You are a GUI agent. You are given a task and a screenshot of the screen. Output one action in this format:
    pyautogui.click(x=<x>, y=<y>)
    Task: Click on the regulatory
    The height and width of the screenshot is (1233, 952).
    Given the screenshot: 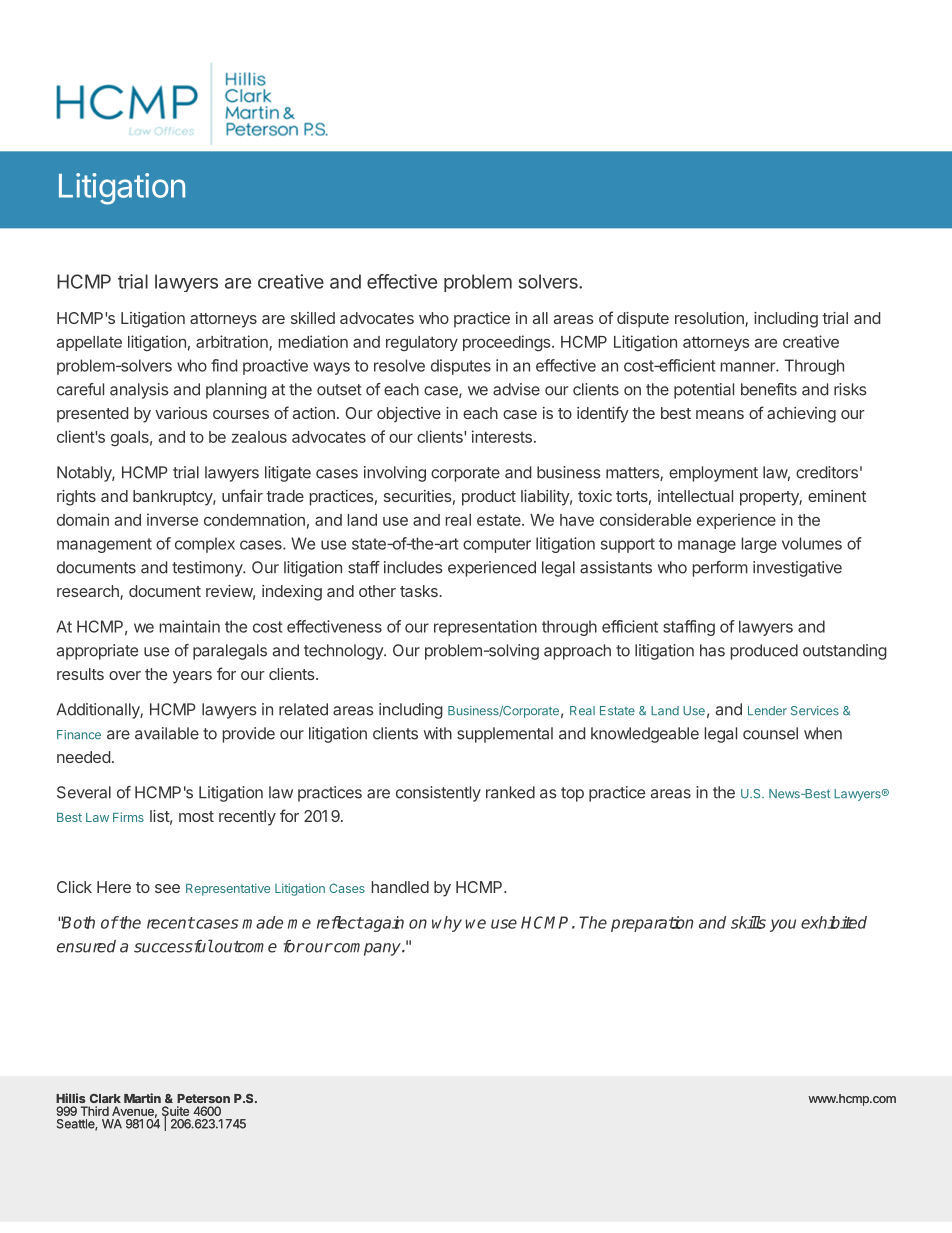 What is the action you would take?
    pyautogui.click(x=422, y=343)
